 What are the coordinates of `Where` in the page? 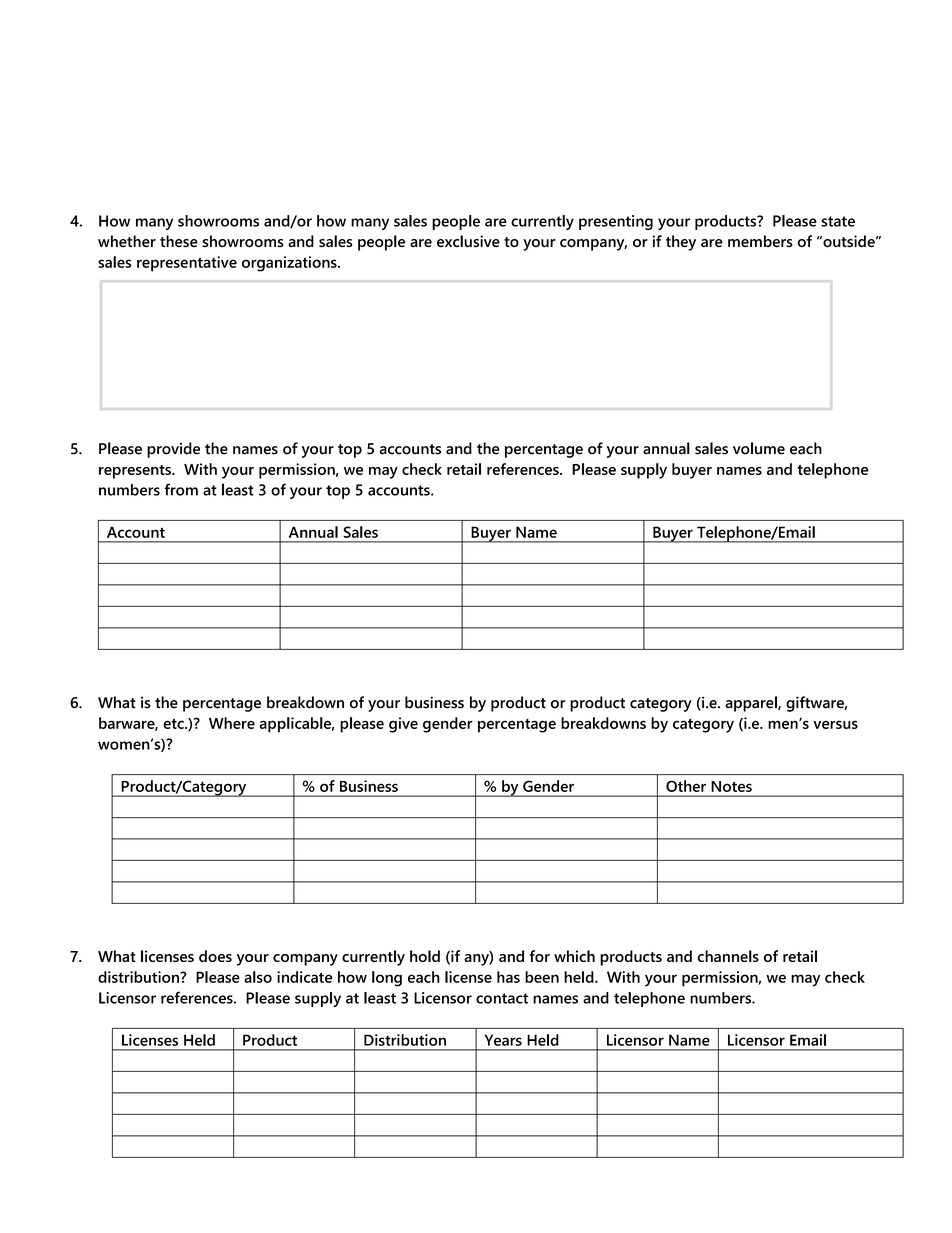 It's located at (232, 723).
